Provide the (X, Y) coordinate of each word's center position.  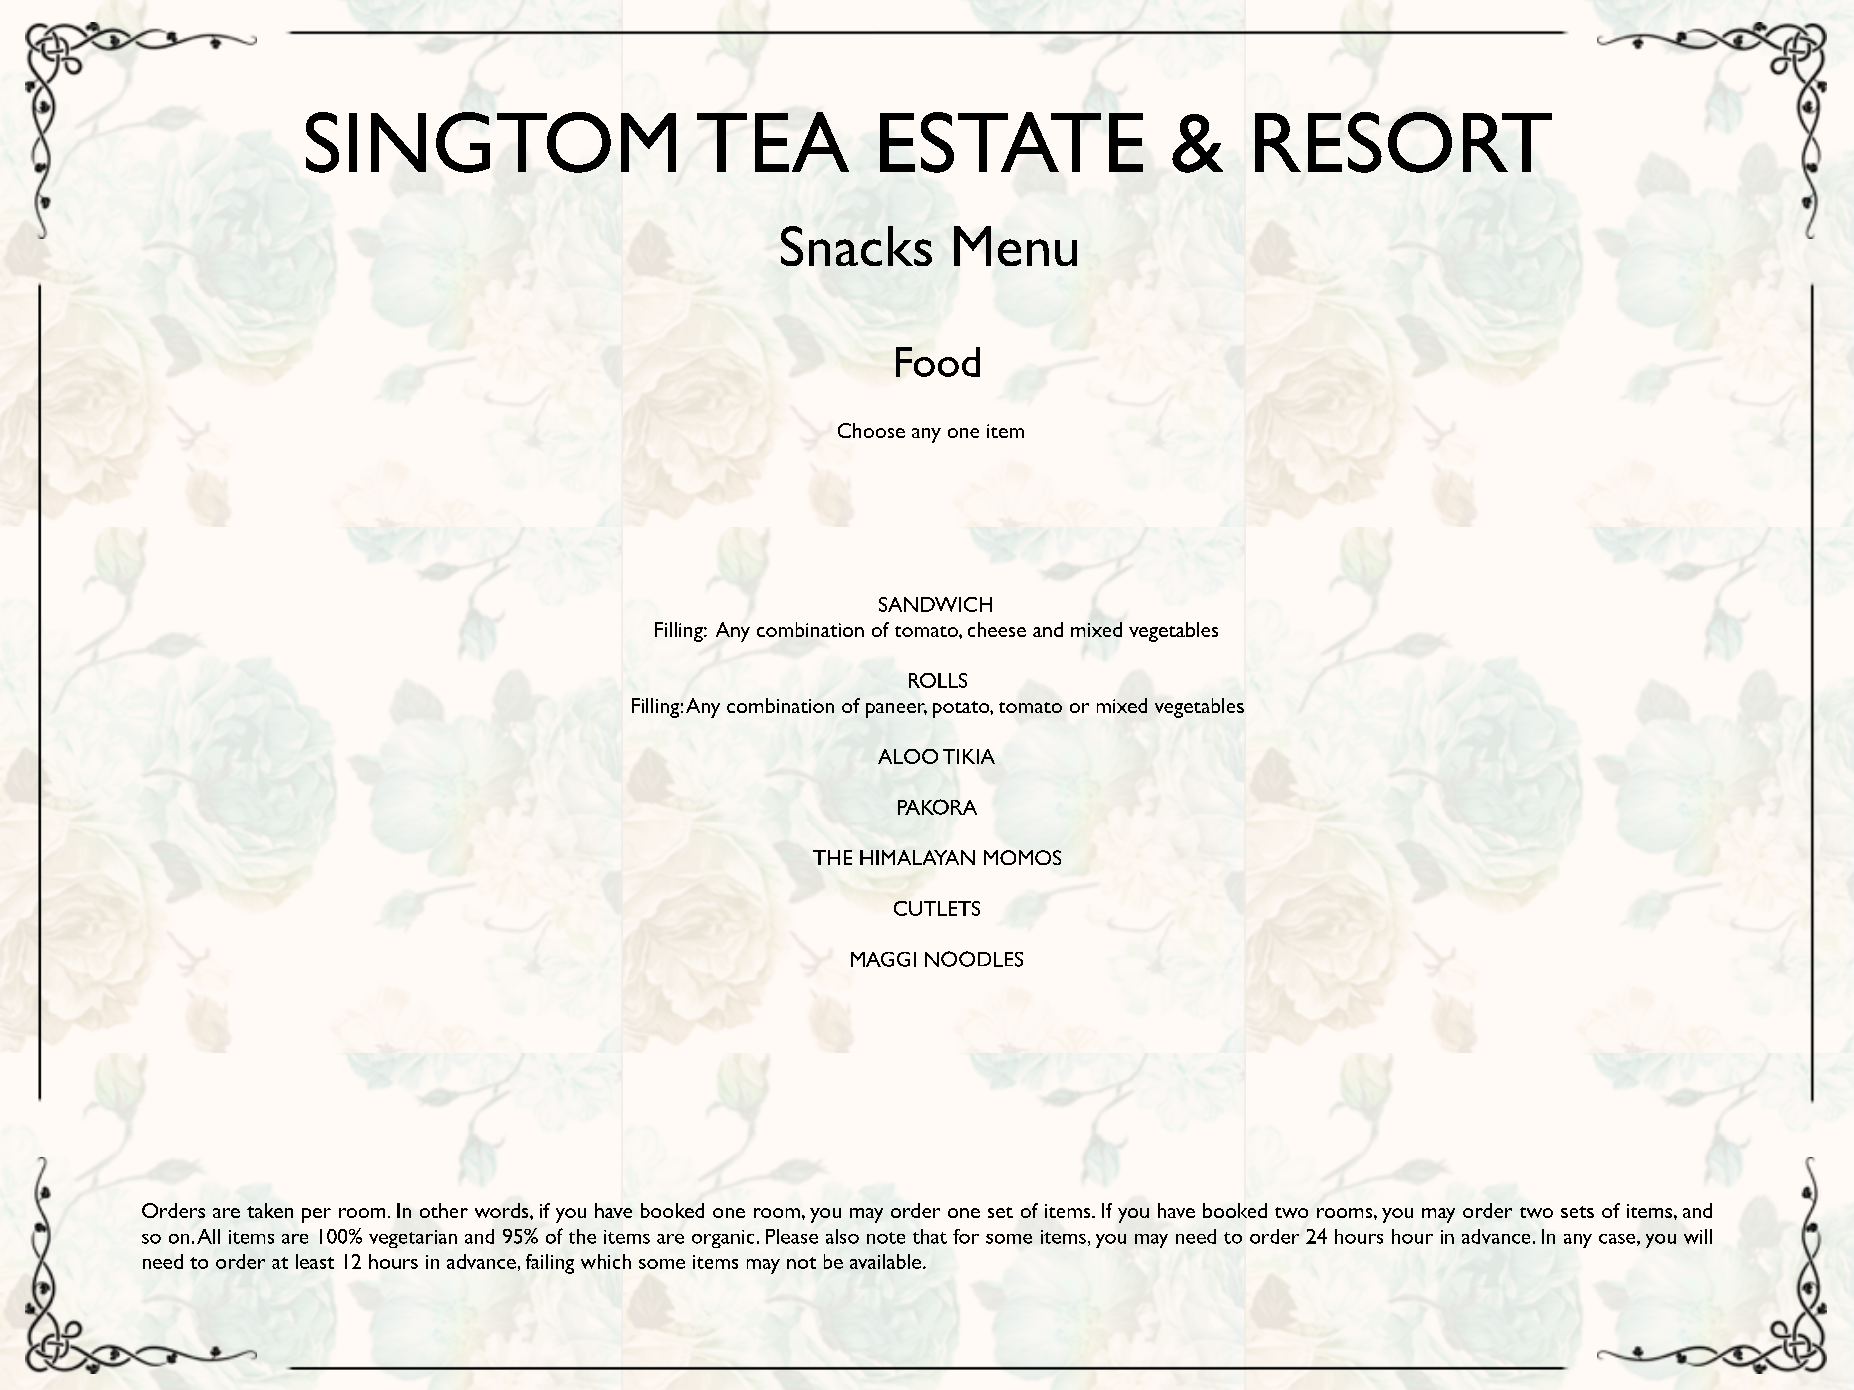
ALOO (908, 756)
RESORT (1403, 142)
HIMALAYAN (917, 857)
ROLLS (938, 680)
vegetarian (413, 1239)
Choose (871, 430)
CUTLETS (937, 908)
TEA (773, 142)
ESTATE (1011, 142)
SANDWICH (935, 604)
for (966, 1236)
